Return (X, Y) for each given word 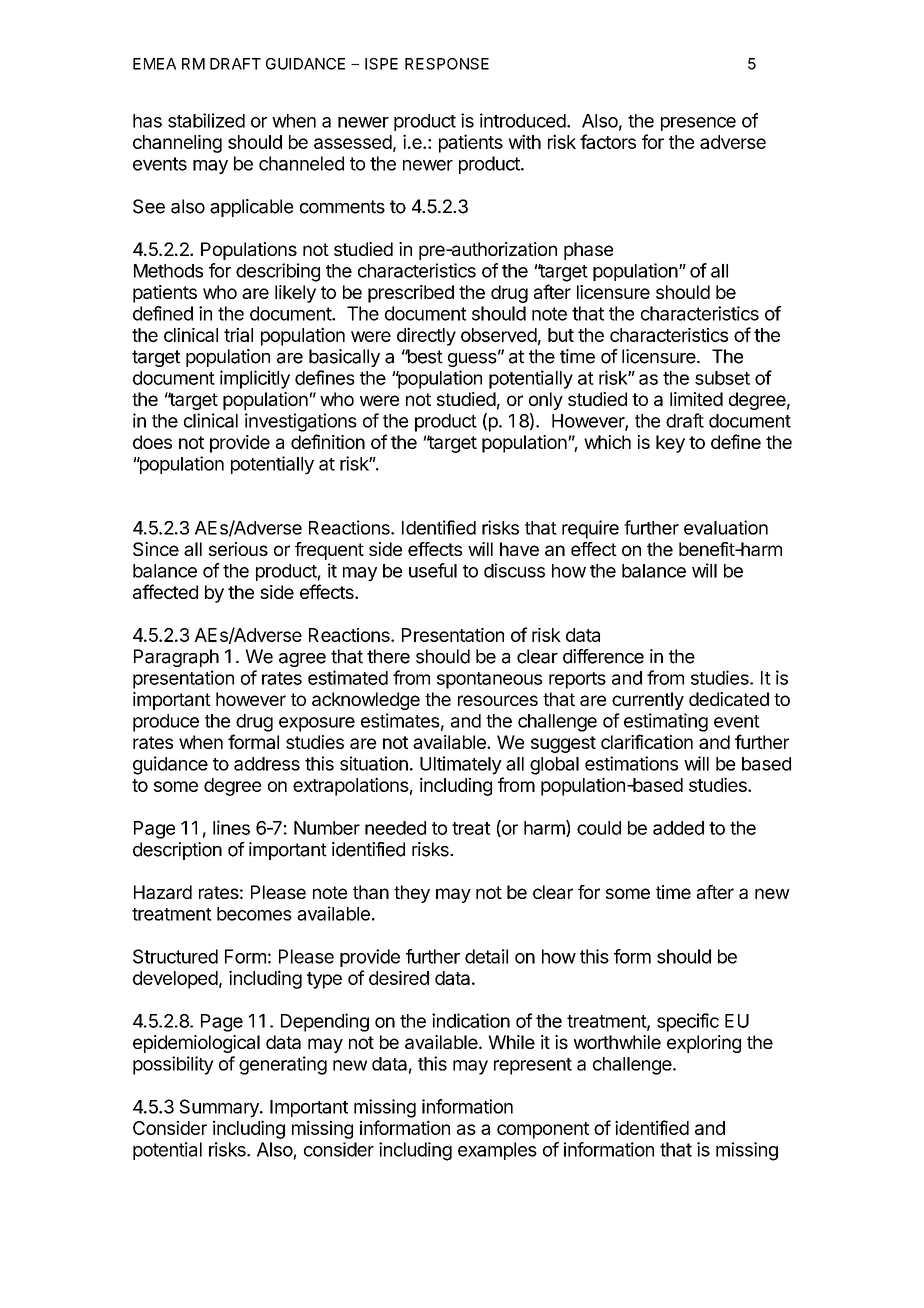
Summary (220, 1108)
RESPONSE (447, 64)
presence (698, 124)
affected (165, 591)
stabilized (206, 120)
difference (603, 656)
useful (433, 570)
